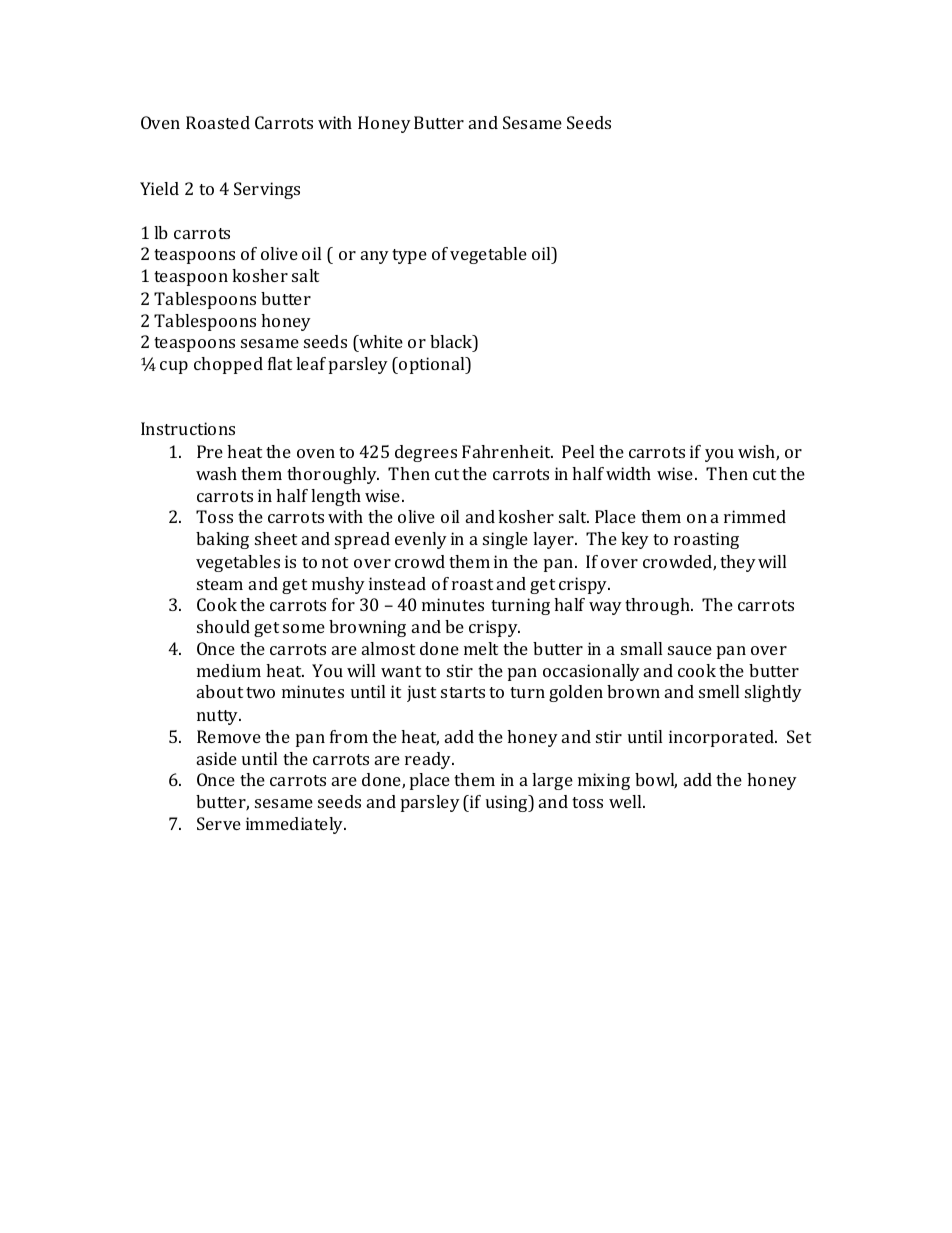 Image resolution: width=952 pixels, height=1233 pixels. I want to click on baking, so click(222, 540).
